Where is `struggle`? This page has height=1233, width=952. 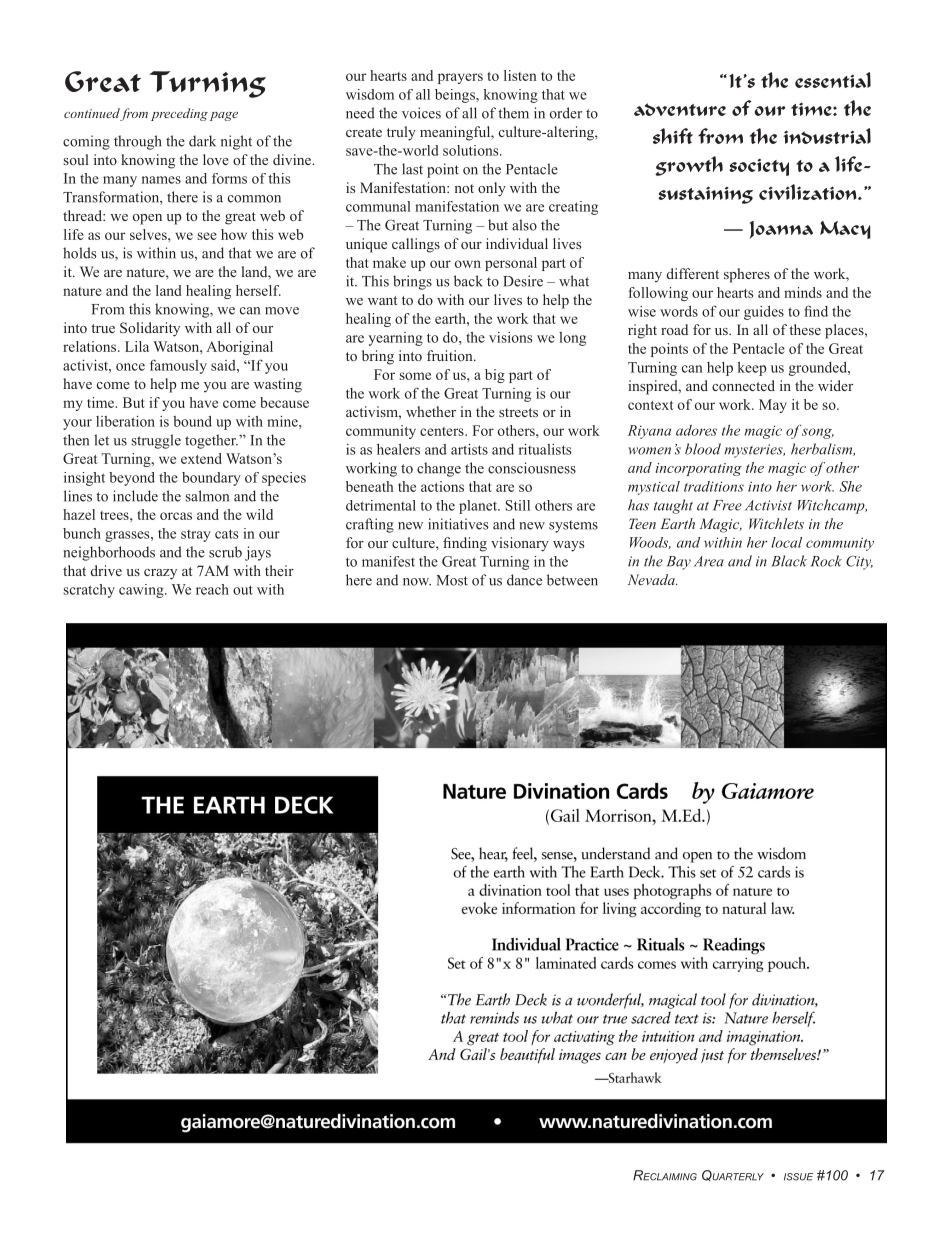 struggle is located at coordinates (156, 441).
